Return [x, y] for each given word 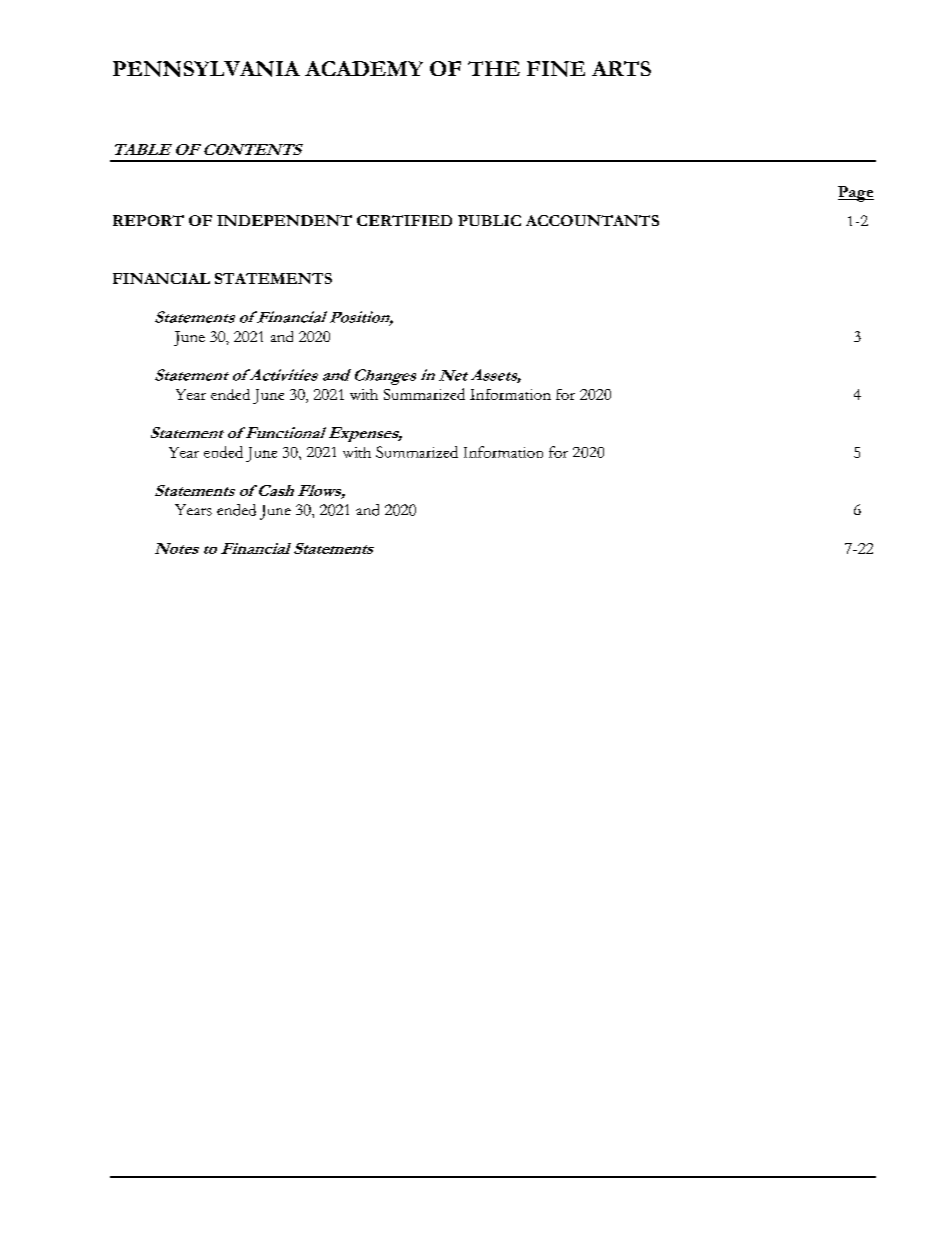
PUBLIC [489, 220]
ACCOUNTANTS [592, 220]
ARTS [621, 68]
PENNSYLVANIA [206, 69]
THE [494, 68]
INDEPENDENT [284, 220]
